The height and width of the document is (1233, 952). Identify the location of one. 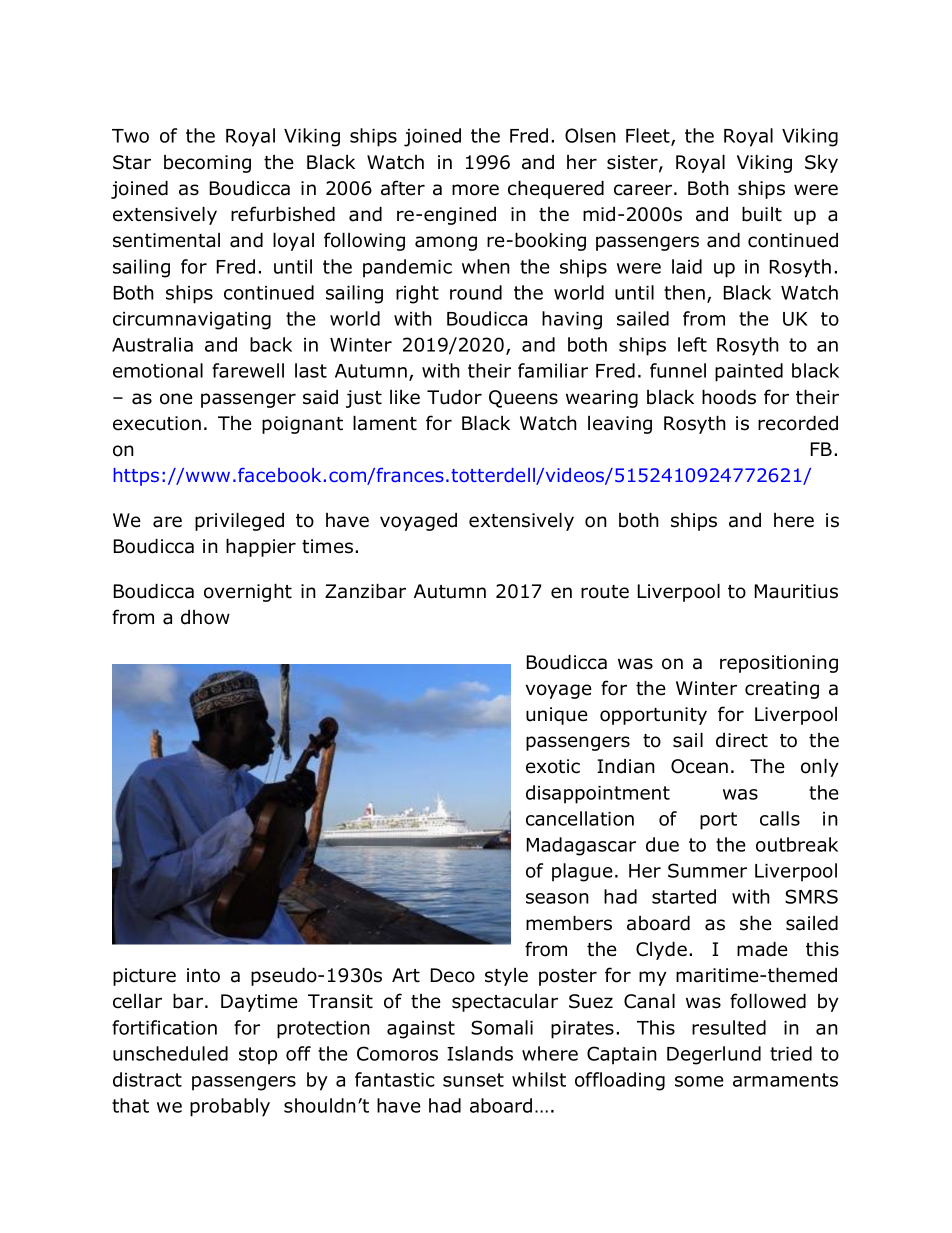
(176, 399).
